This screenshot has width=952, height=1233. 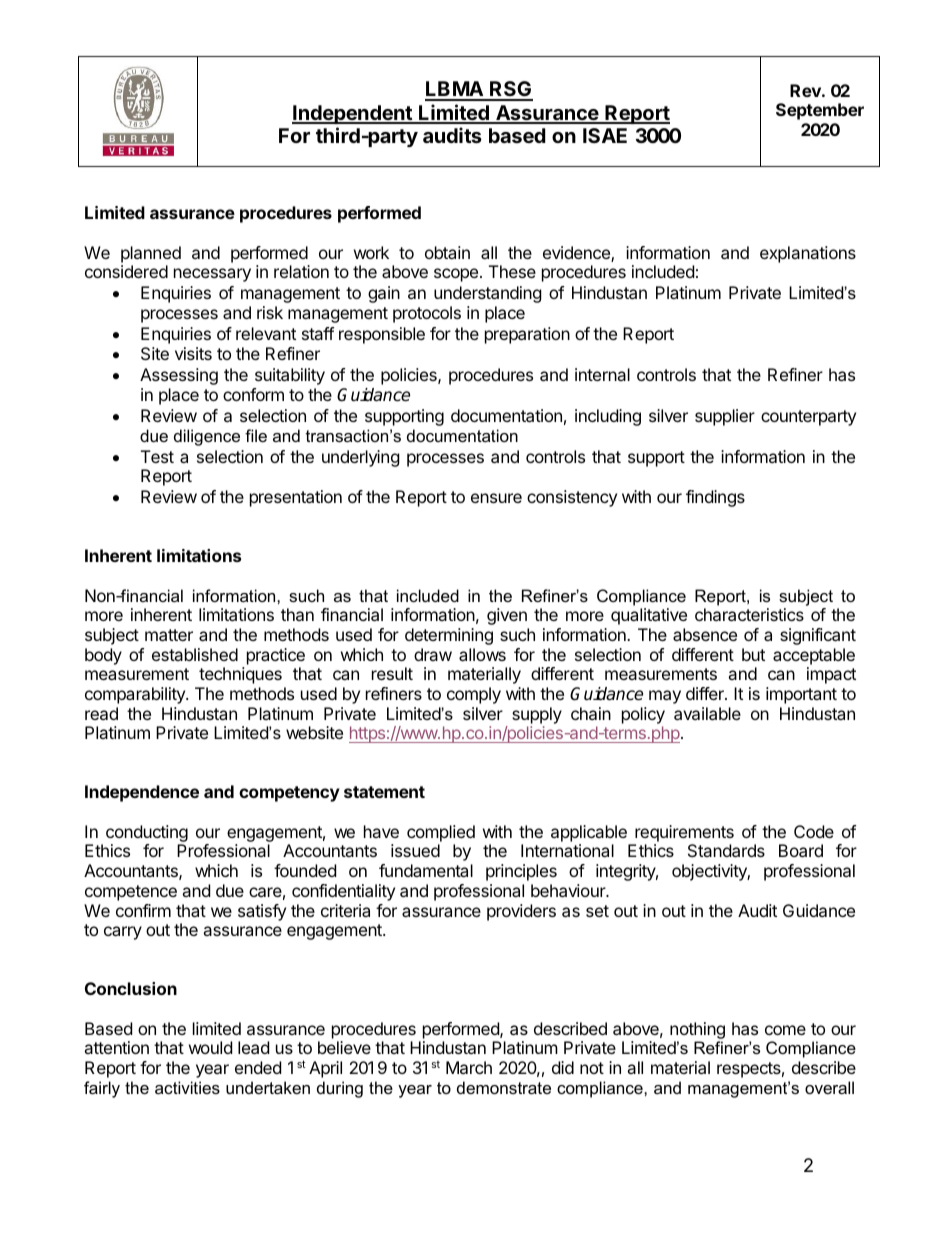 What do you see at coordinates (820, 111) in the screenshot?
I see `September` at bounding box center [820, 111].
